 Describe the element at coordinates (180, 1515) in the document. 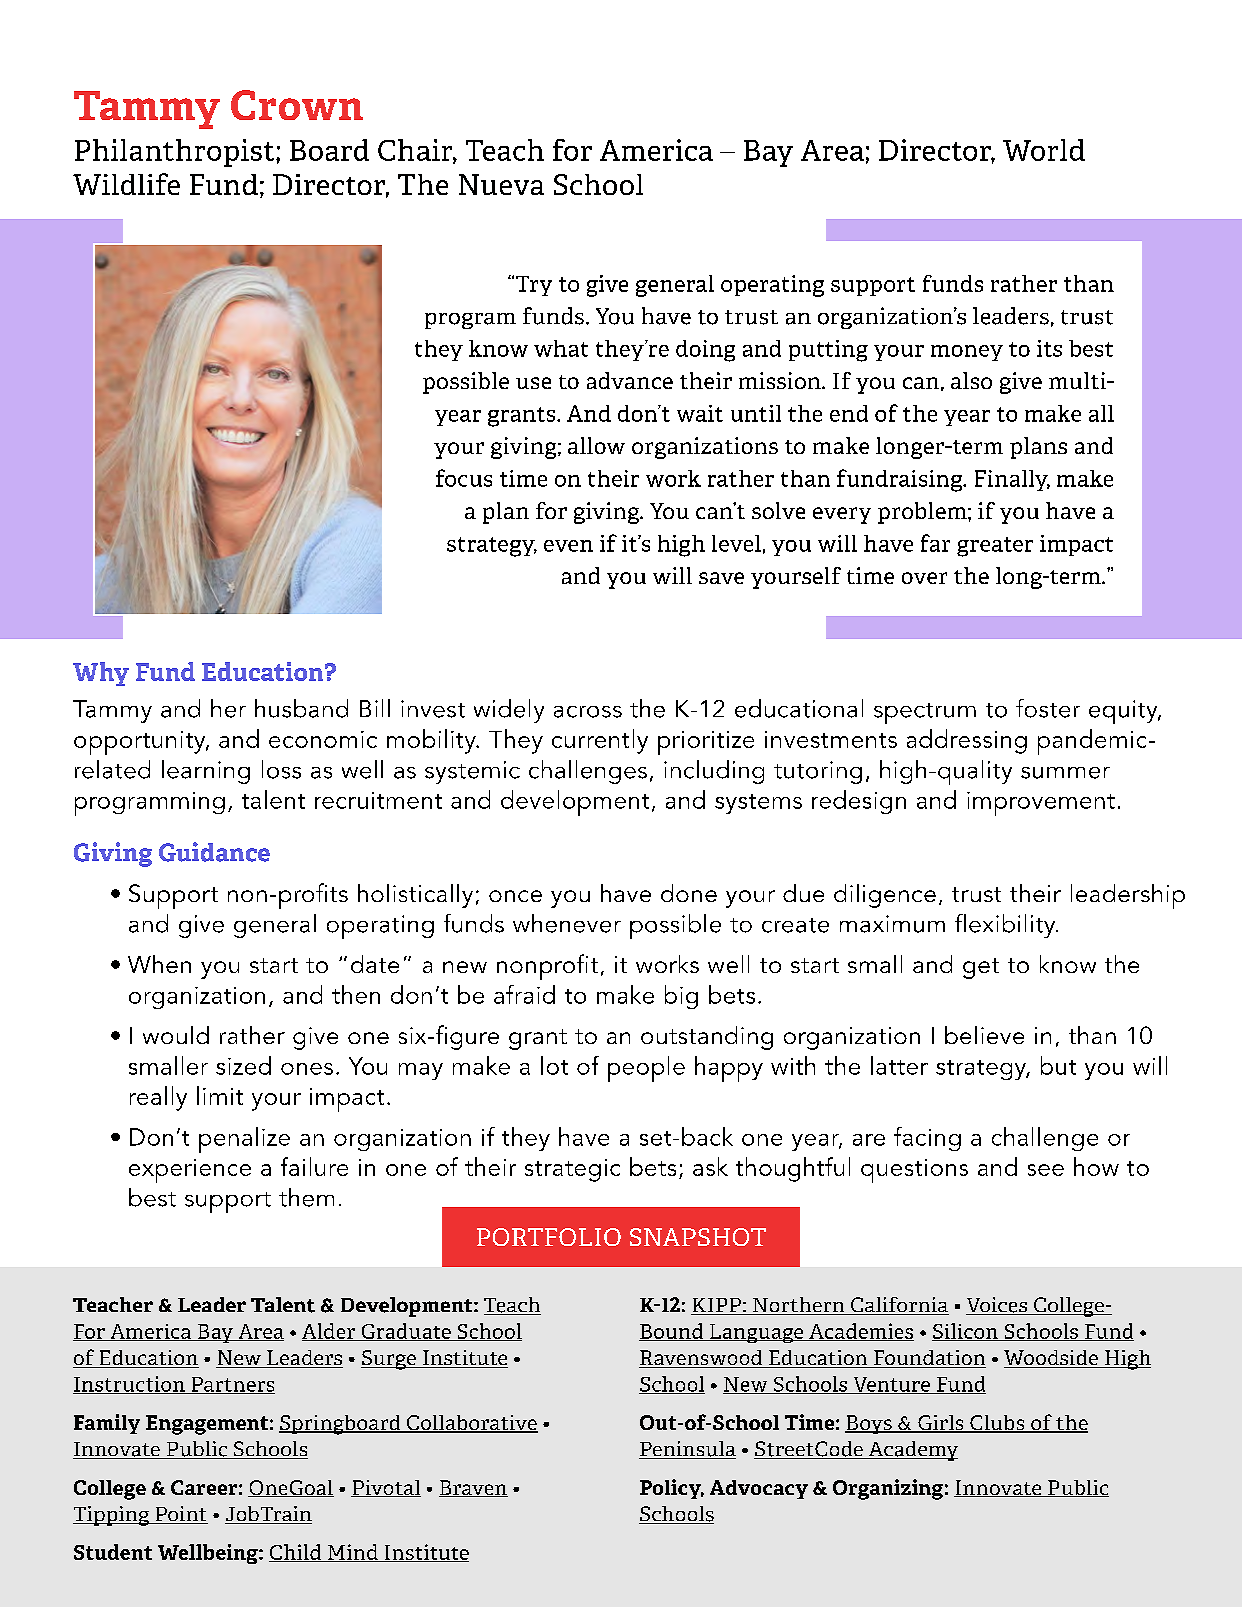

I see `Point` at that location.
